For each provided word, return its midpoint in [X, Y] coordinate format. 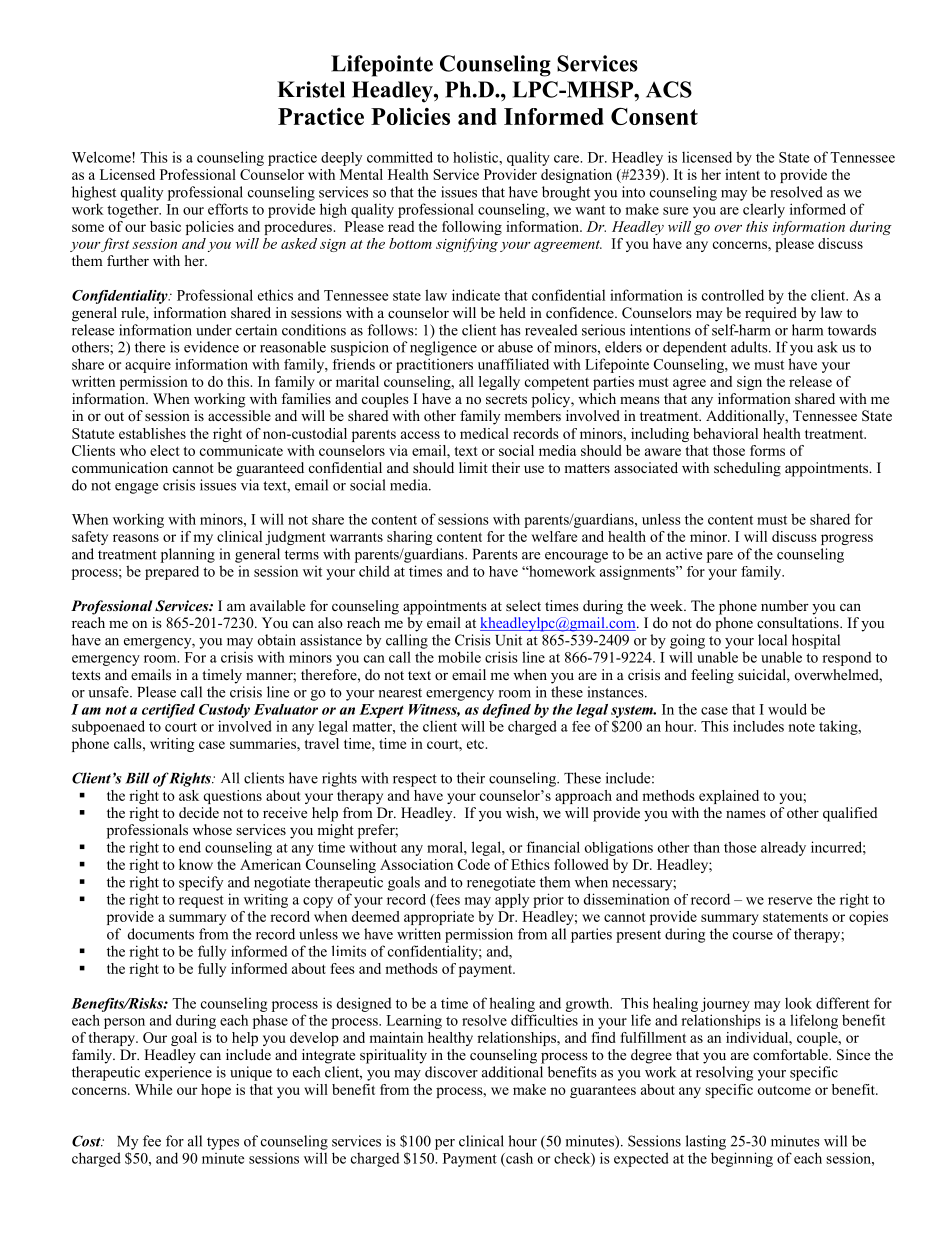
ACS [669, 89]
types [223, 1143]
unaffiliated [513, 364]
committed [400, 157]
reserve [790, 901]
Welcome [102, 157]
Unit [508, 640]
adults [750, 347]
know [196, 864]
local [772, 640]
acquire [148, 365]
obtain [277, 640]
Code [474, 864]
